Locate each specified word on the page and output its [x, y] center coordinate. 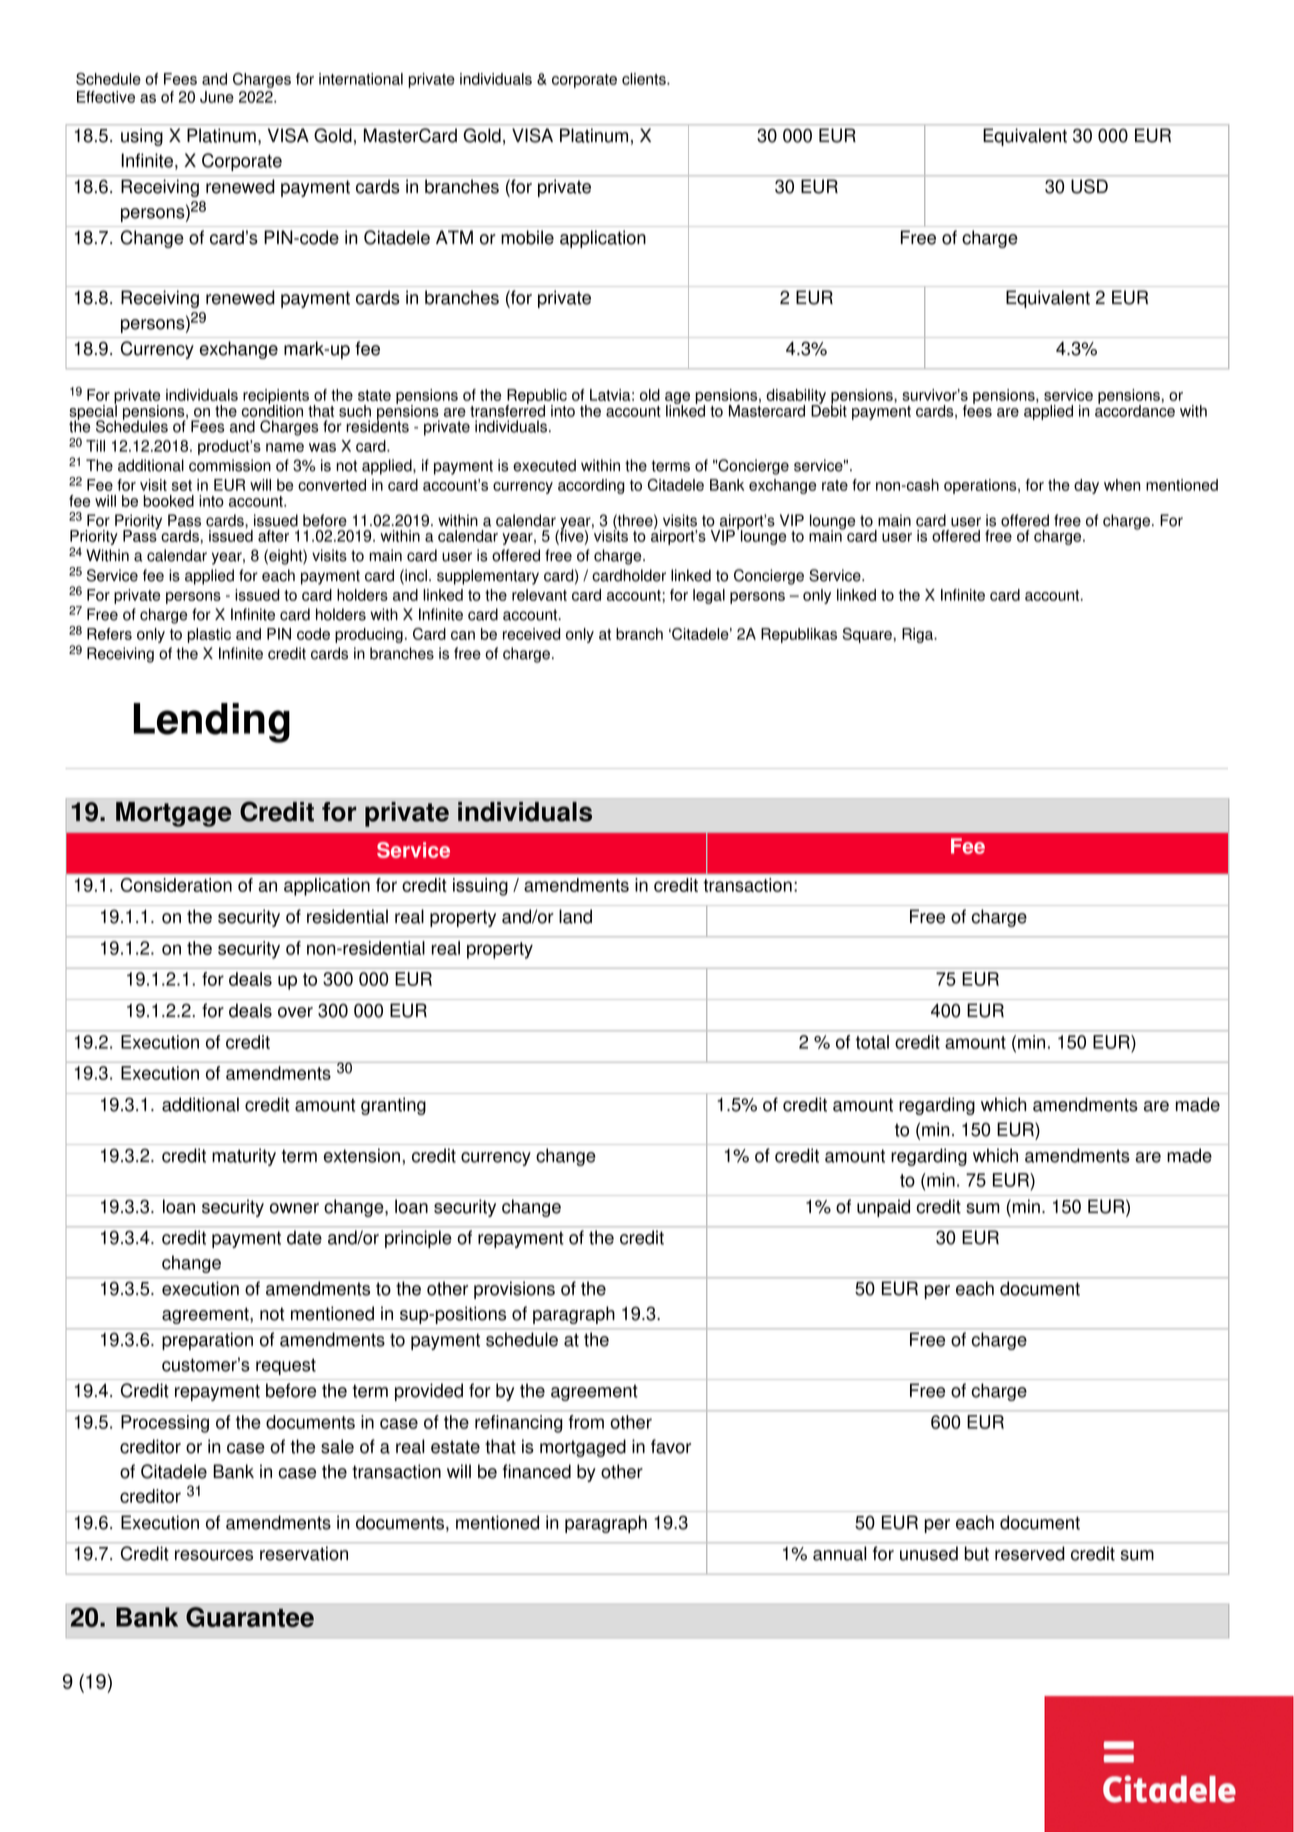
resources [214, 1555]
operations [981, 486]
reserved [1029, 1553]
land [575, 916]
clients [645, 79]
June [217, 97]
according [591, 486]
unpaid [883, 1208]
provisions [514, 1290]
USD [1089, 186]
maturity [244, 1157]
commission [230, 465]
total [872, 1042]
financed [537, 1471]
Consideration [176, 885]
